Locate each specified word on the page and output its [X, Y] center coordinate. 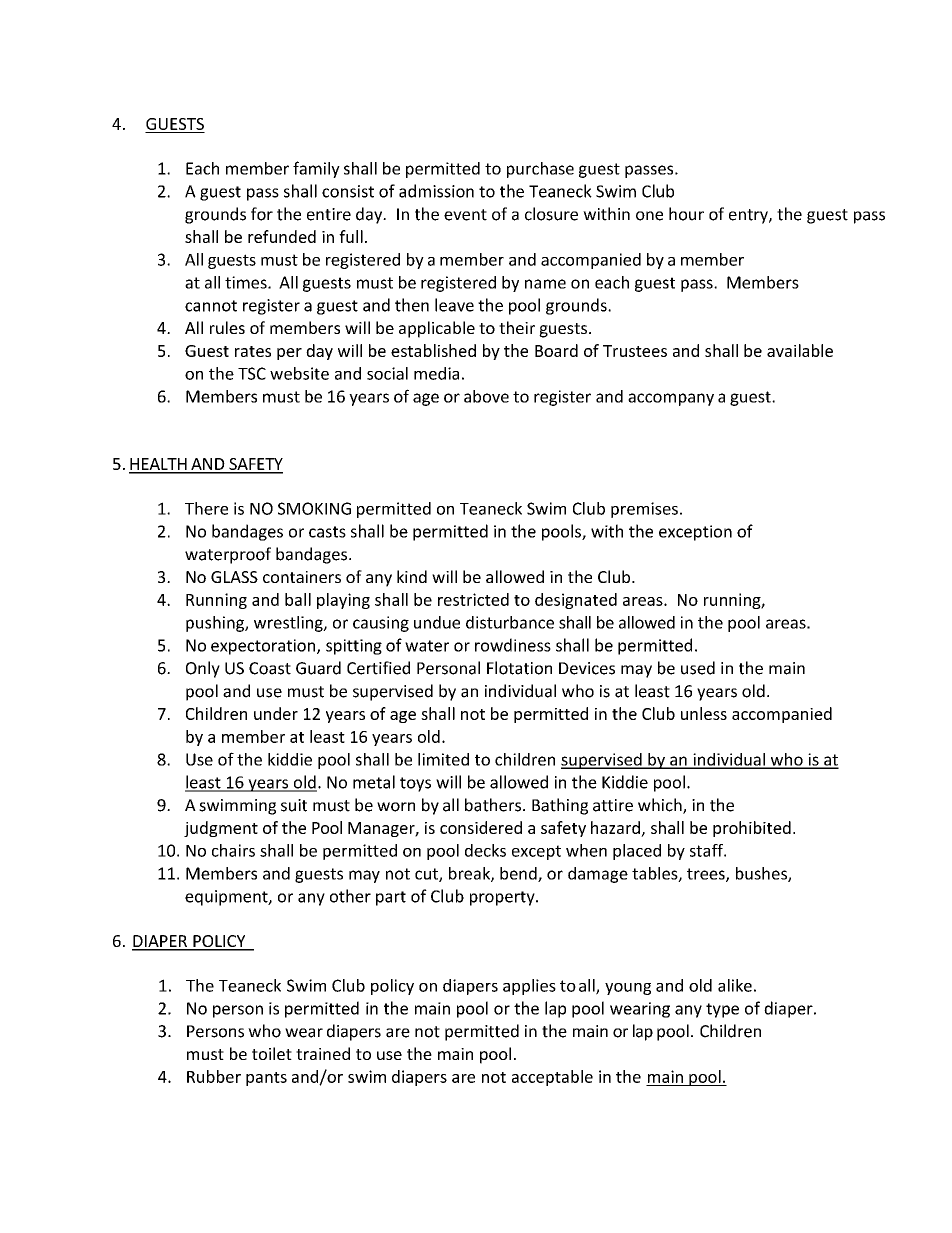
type [722, 1010]
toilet [272, 1053]
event [465, 215]
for [262, 214]
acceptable [552, 1078]
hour [686, 214]
